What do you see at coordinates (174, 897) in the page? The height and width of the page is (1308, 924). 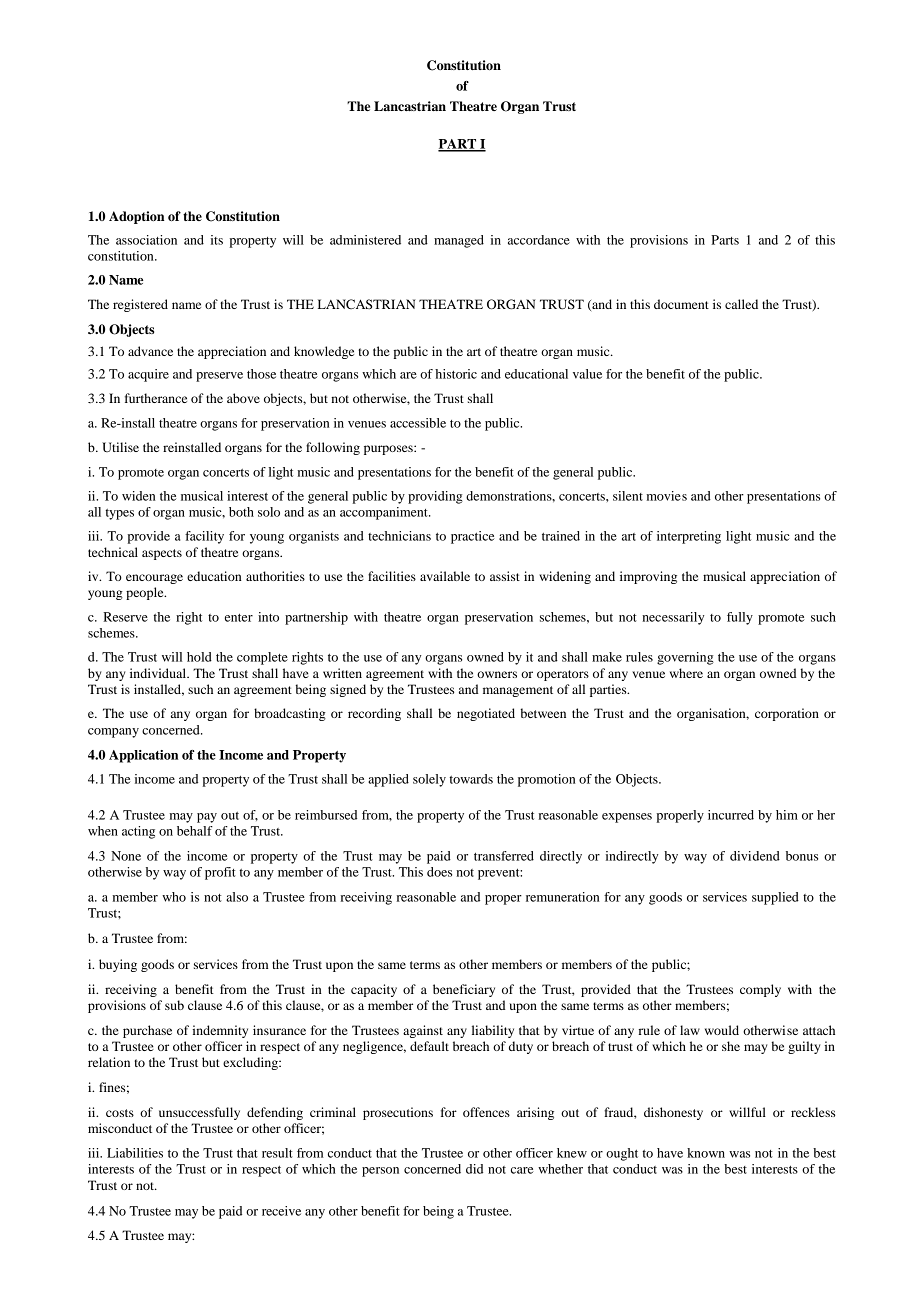 I see `who` at bounding box center [174, 897].
